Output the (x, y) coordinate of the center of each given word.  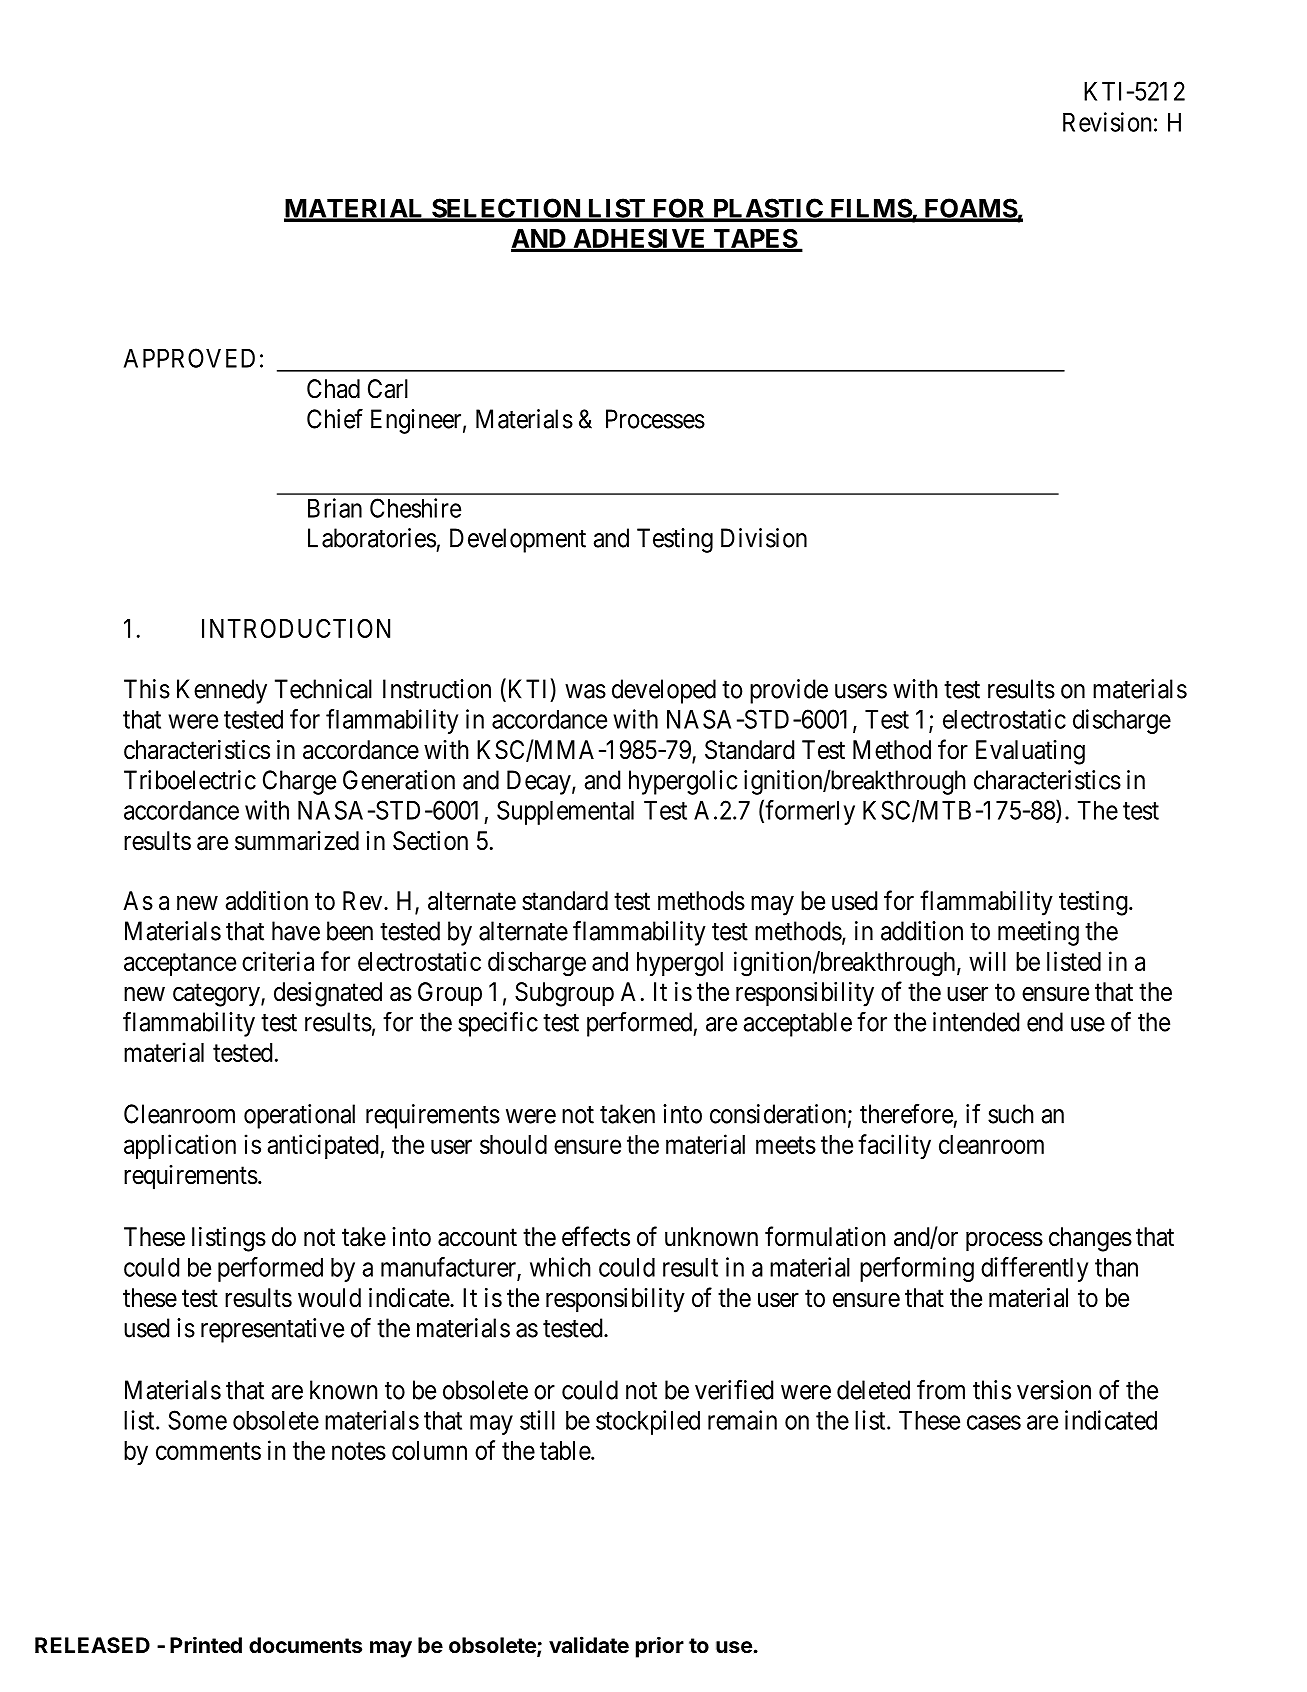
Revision (1107, 122)
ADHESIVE (640, 240)
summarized (297, 841)
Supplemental (565, 812)
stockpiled (648, 1422)
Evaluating (1030, 752)
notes (359, 1451)
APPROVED (189, 358)
